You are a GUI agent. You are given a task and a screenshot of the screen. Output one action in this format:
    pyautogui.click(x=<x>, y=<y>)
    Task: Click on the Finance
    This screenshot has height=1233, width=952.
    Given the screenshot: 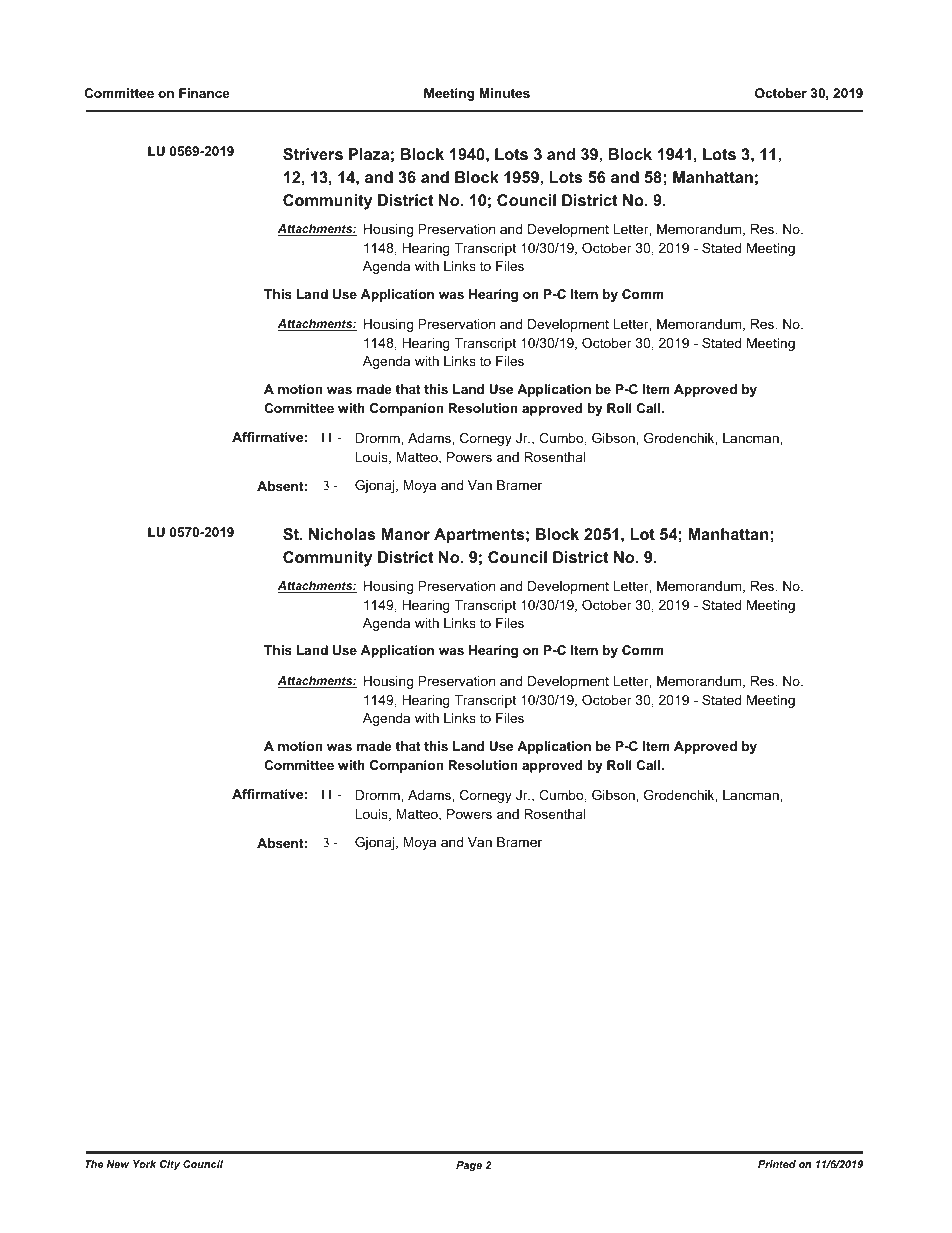 What is the action you would take?
    pyautogui.click(x=204, y=93)
